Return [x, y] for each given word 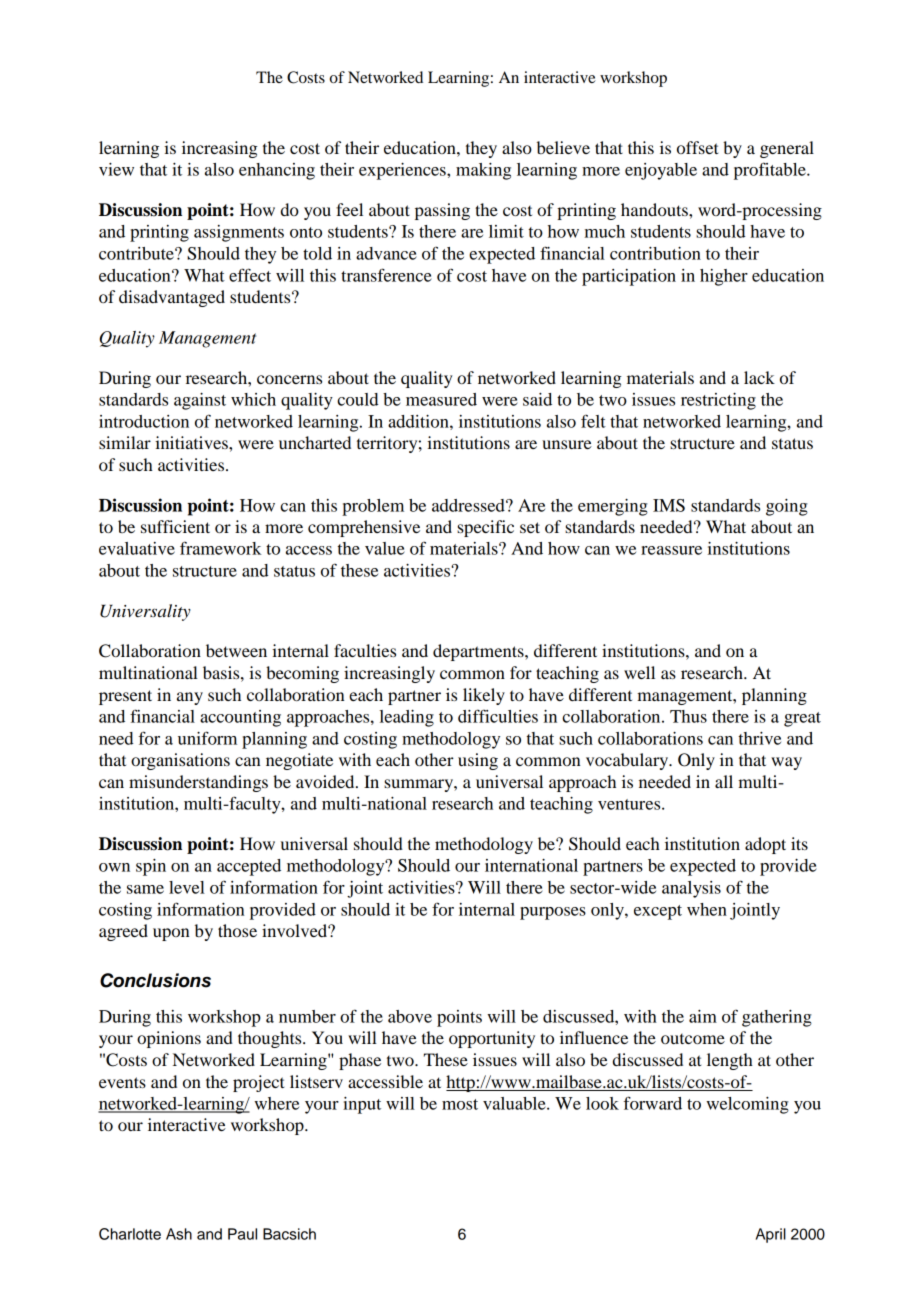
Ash [179, 1234]
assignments [239, 233]
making [483, 171]
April [771, 1235]
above [410, 1016]
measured [441, 399]
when [707, 909]
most [460, 1104]
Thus [688, 716]
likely [484, 696]
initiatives [192, 442]
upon [171, 934]
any [190, 698]
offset [697, 147]
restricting [718, 401]
